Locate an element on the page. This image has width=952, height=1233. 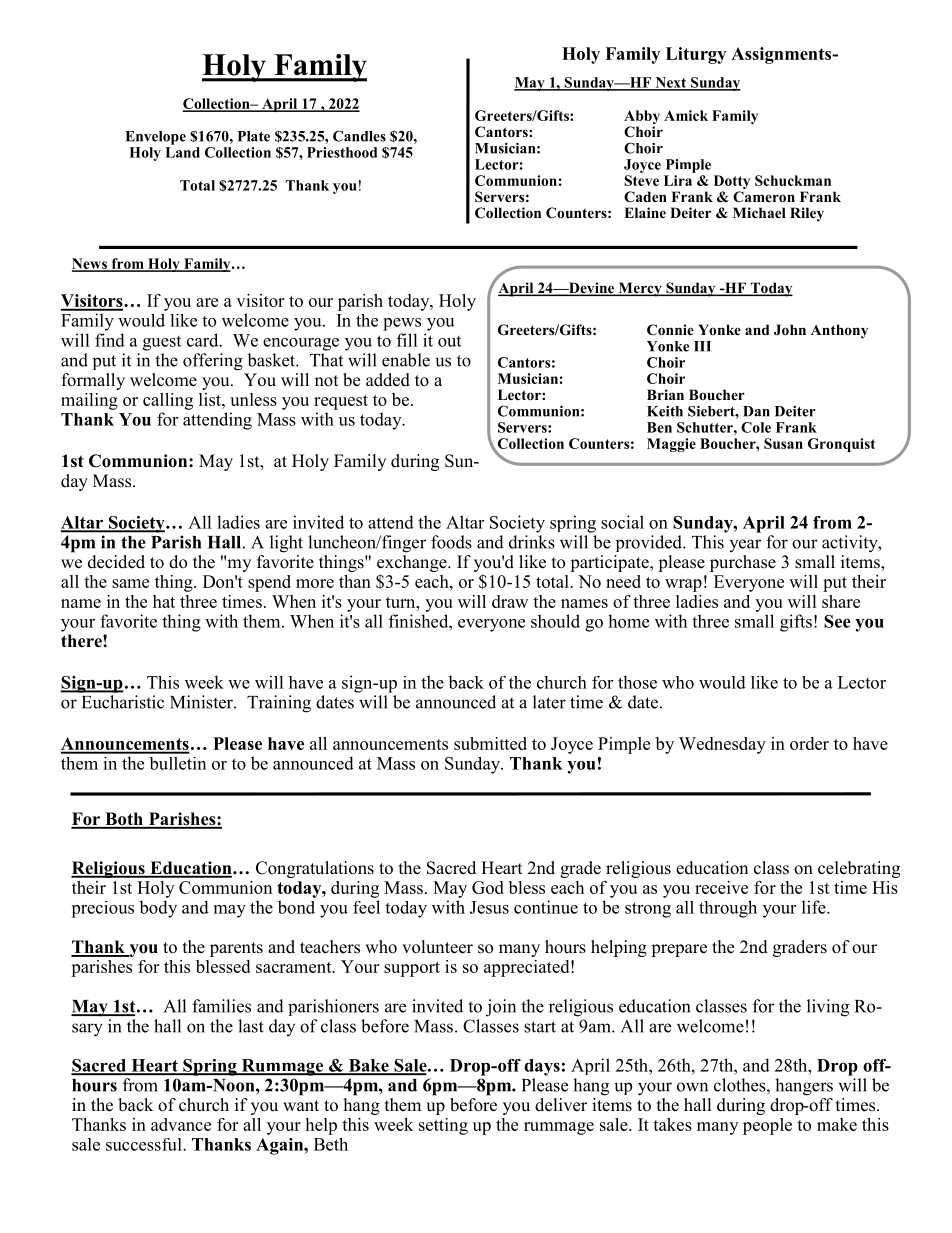
advance is located at coordinates (181, 1124).
